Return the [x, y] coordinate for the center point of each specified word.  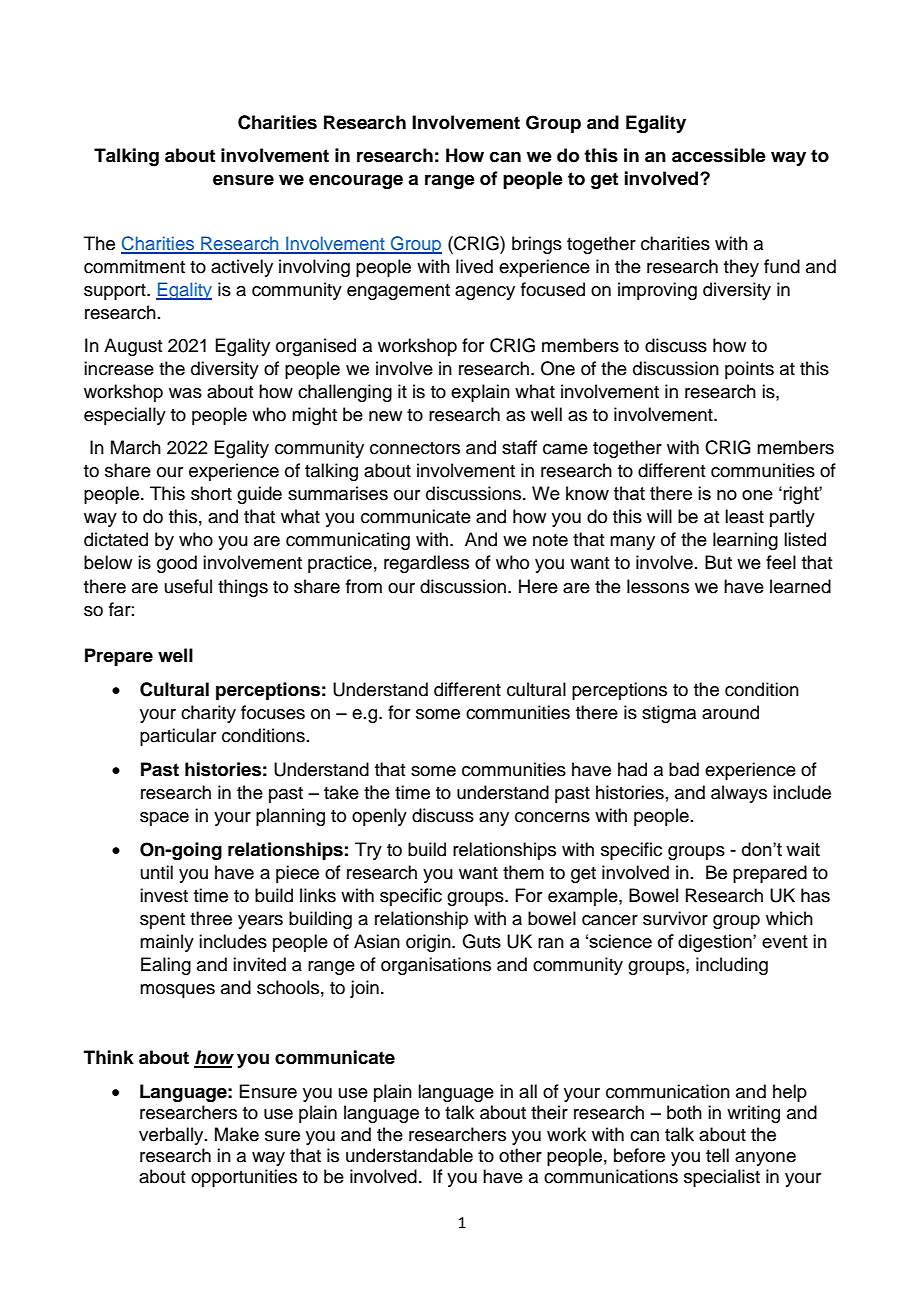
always [739, 794]
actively [242, 268]
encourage [356, 182]
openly [379, 817]
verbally [172, 1136]
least [744, 516]
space [164, 819]
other [520, 1155]
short [211, 493]
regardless [426, 564]
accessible [719, 155]
